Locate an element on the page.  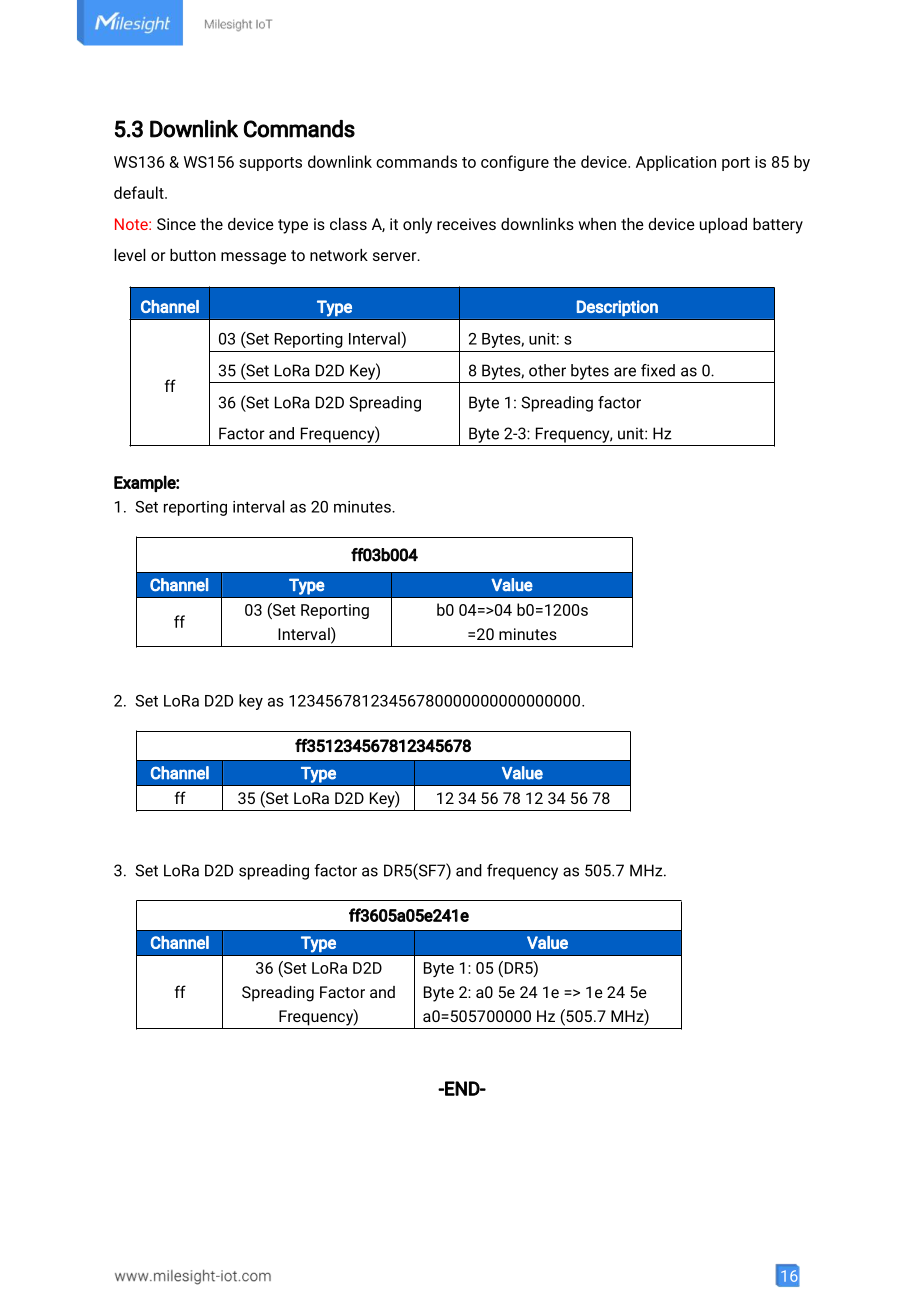
level is located at coordinates (130, 255).
